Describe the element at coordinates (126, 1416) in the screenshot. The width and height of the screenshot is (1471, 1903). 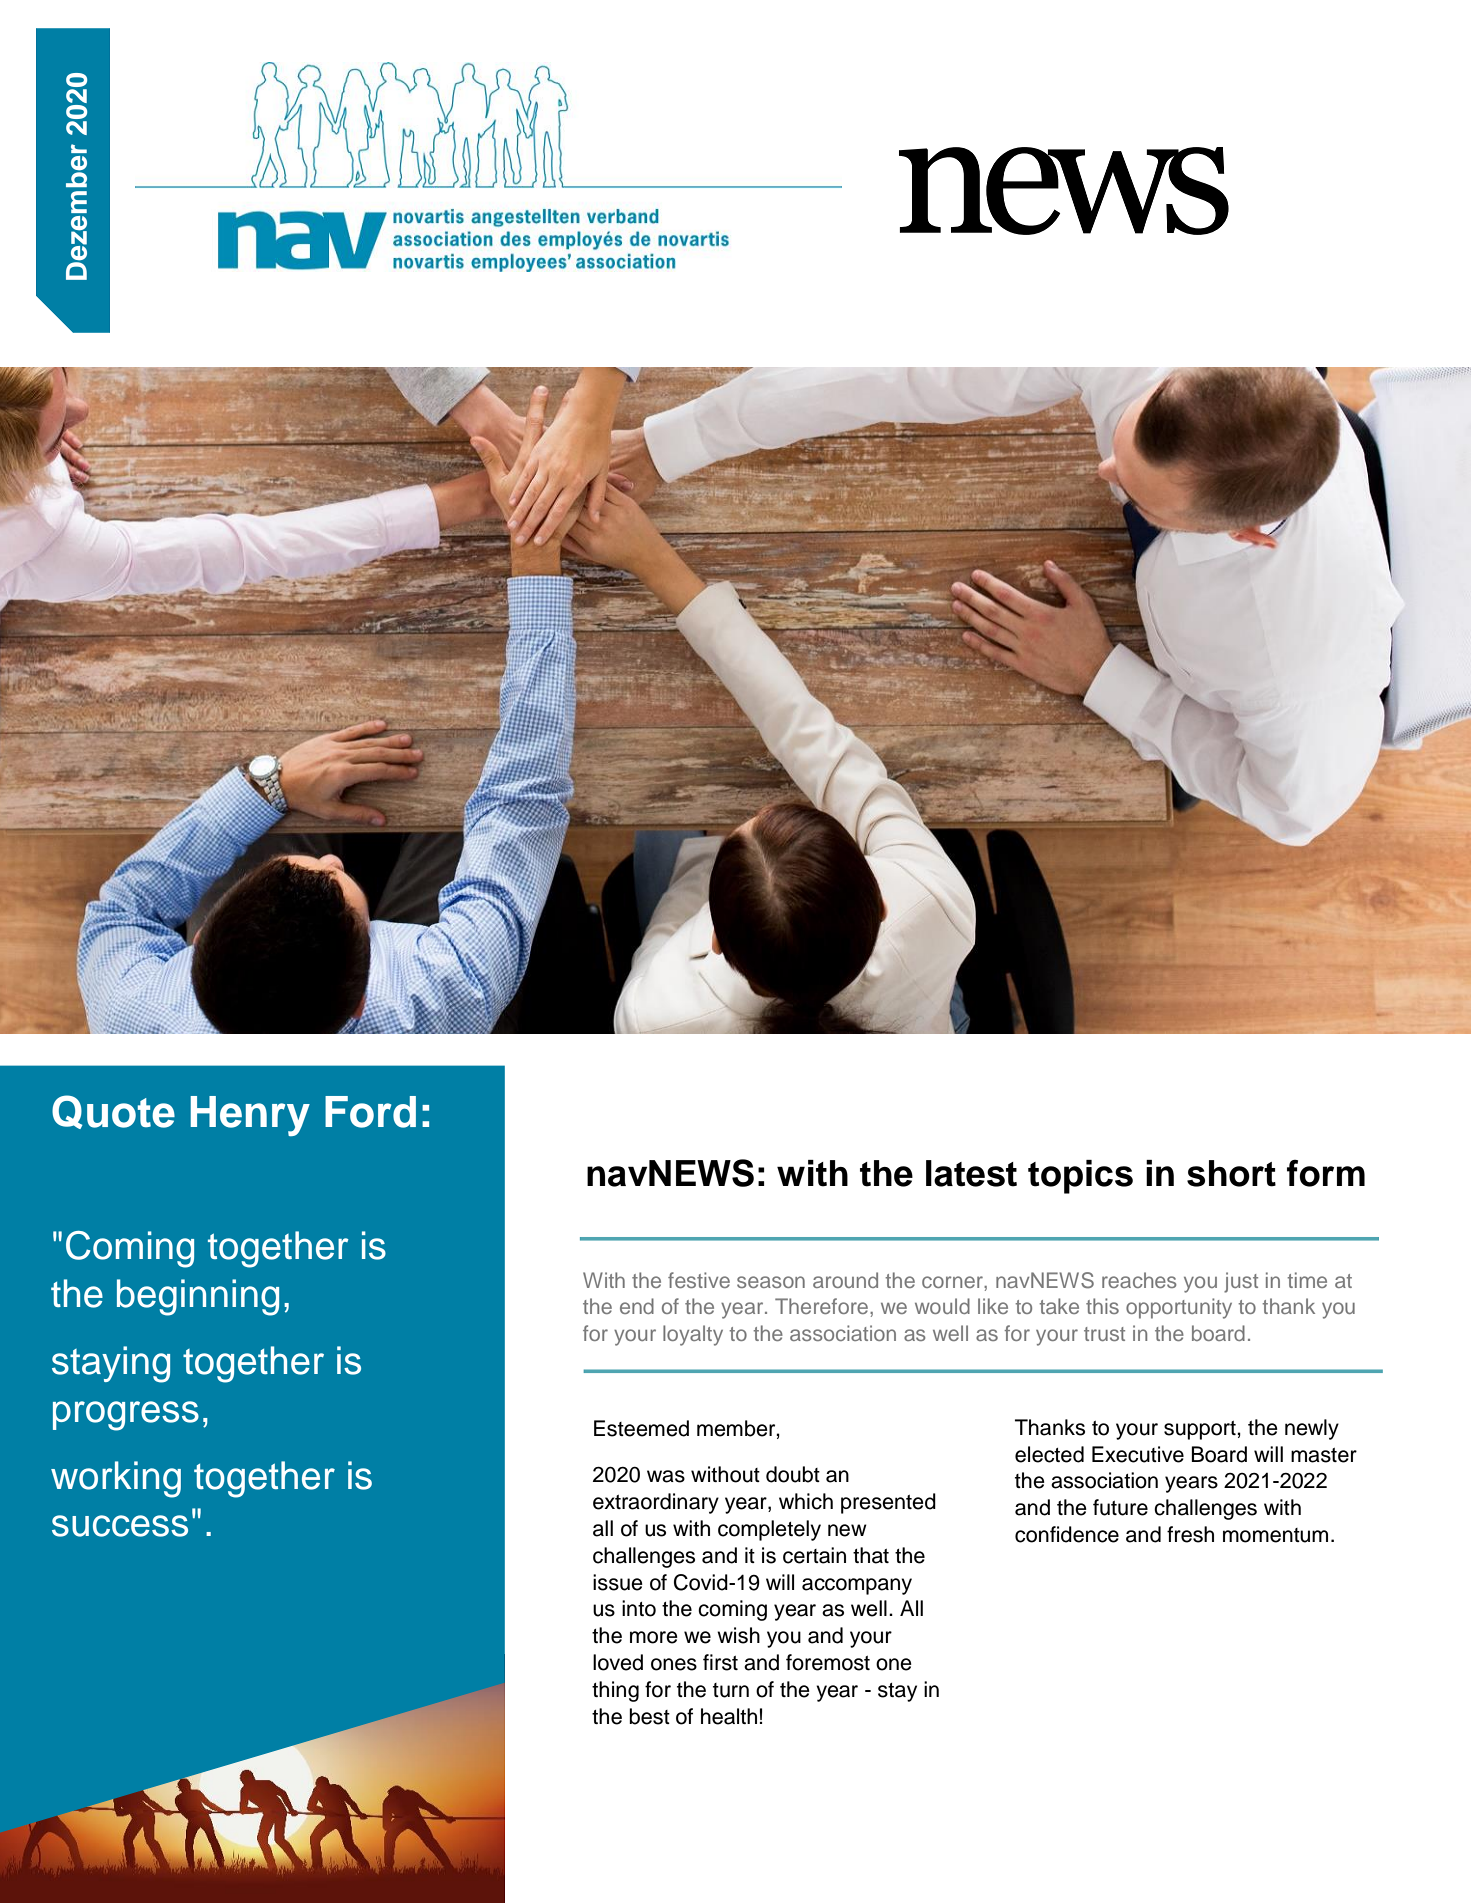
I see `progress` at that location.
